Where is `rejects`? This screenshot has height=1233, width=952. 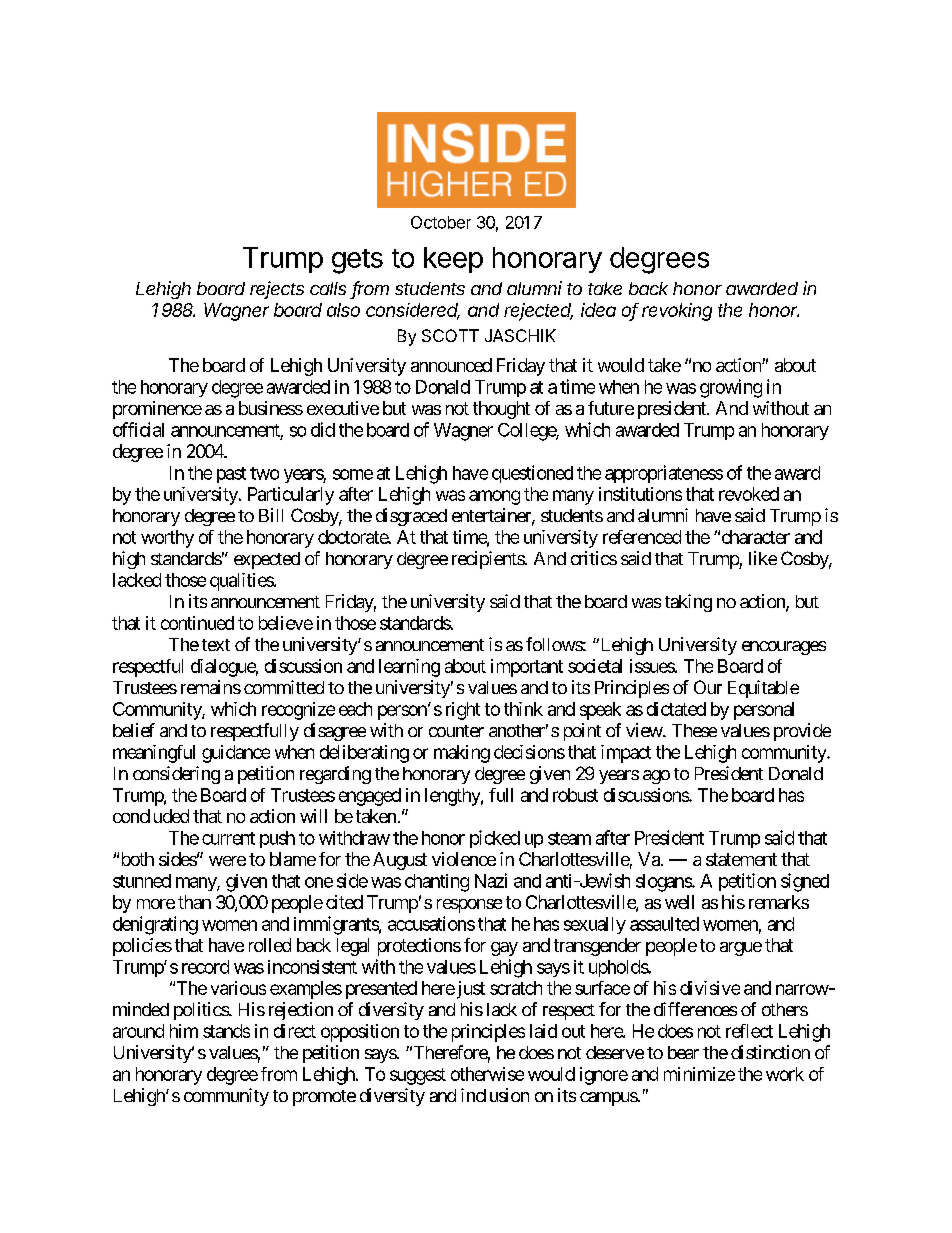 rejects is located at coordinates (277, 290).
